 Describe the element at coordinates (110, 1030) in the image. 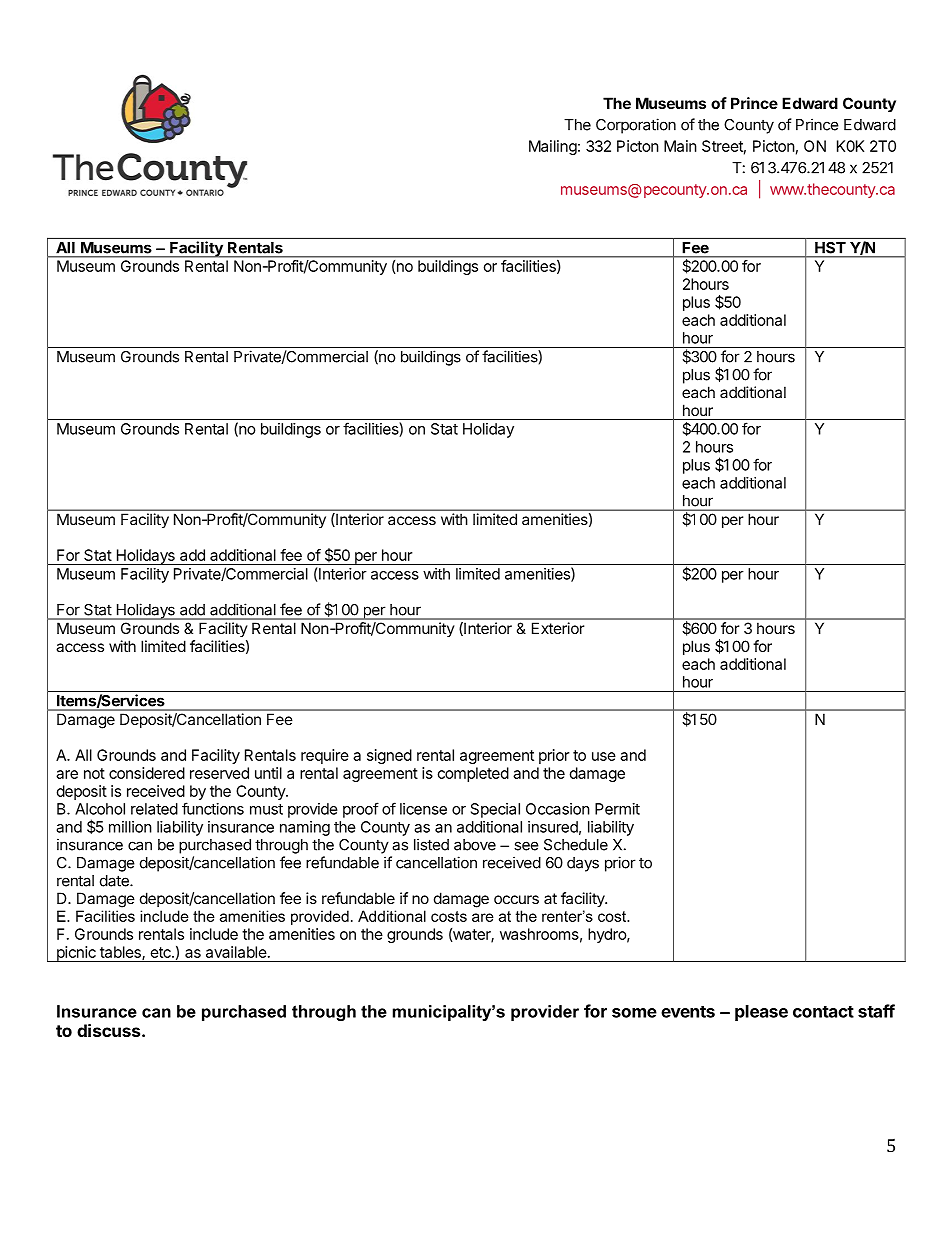

I see `discuss` at that location.
